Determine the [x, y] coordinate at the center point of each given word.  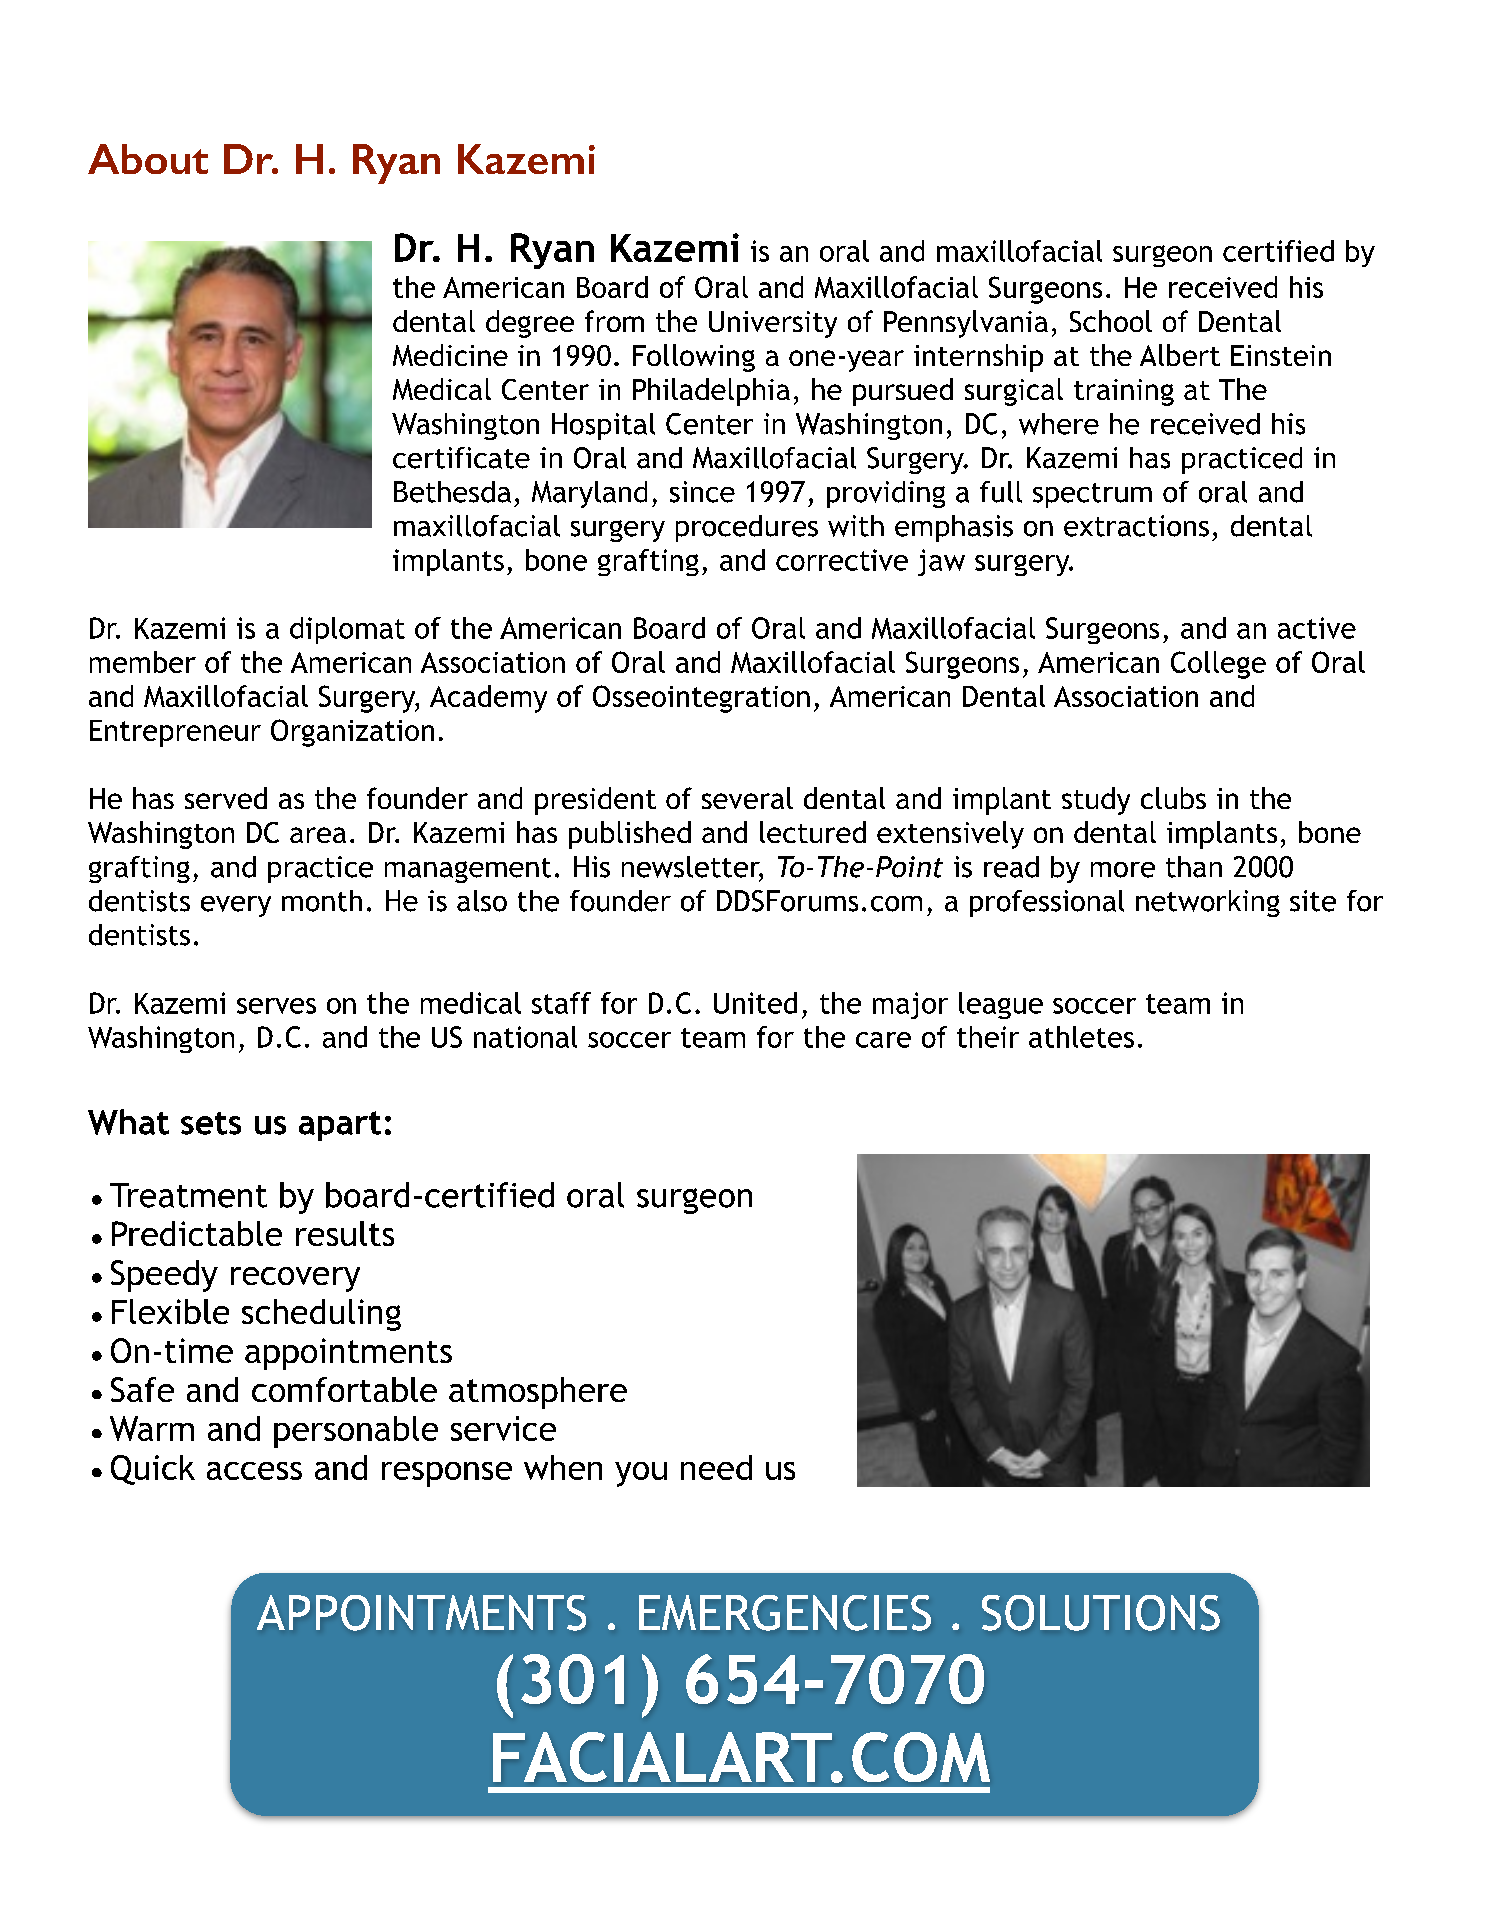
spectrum [1092, 495]
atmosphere [538, 1393]
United [755, 1003]
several [747, 798]
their [988, 1037]
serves [276, 1006]
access [254, 1471]
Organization [352, 733]
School [1111, 321]
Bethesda [452, 492]
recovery [295, 1279]
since [702, 492]
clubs [1173, 798]
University [773, 324]
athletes [1081, 1037]
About [148, 159]
